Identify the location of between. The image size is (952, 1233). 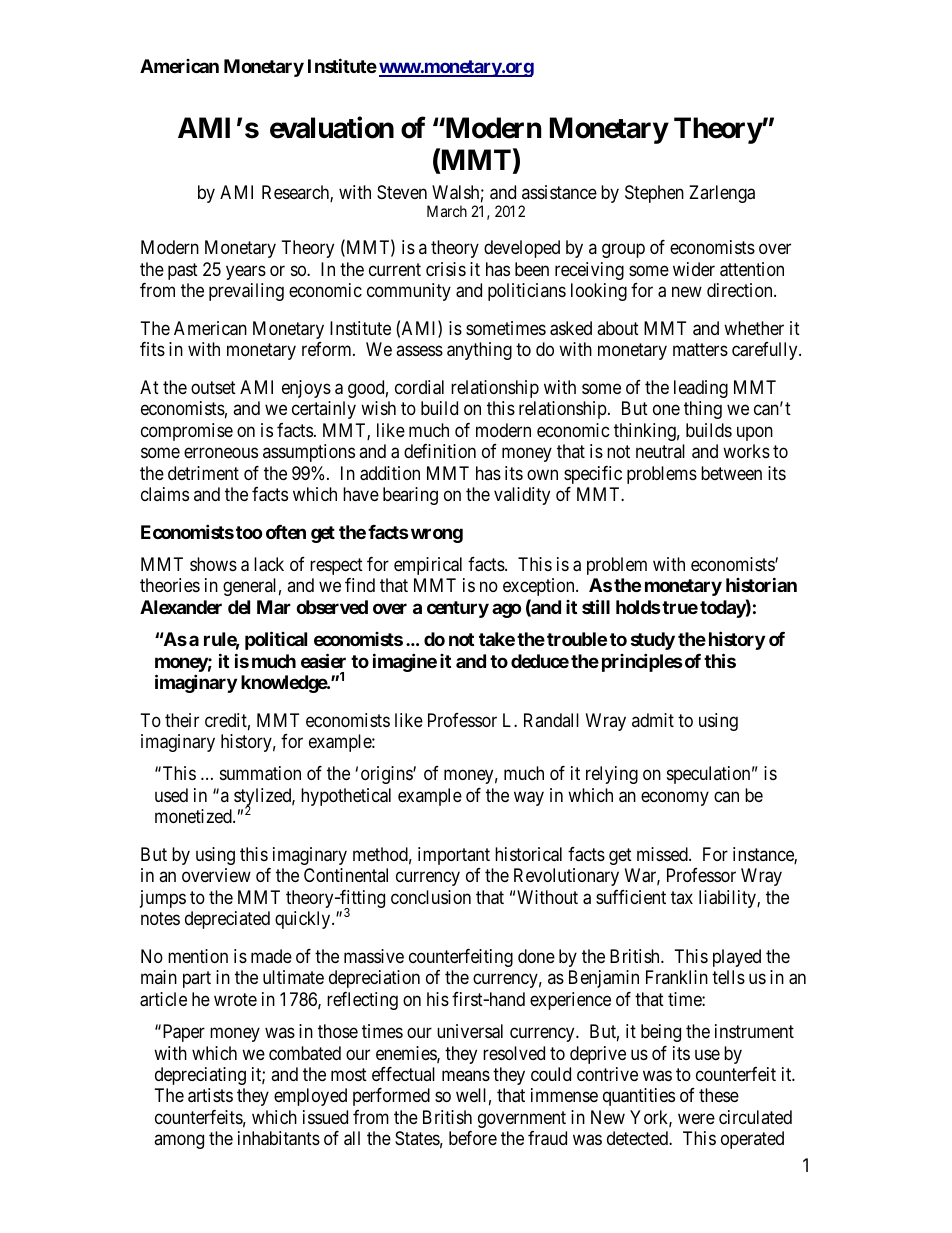
(731, 473).
